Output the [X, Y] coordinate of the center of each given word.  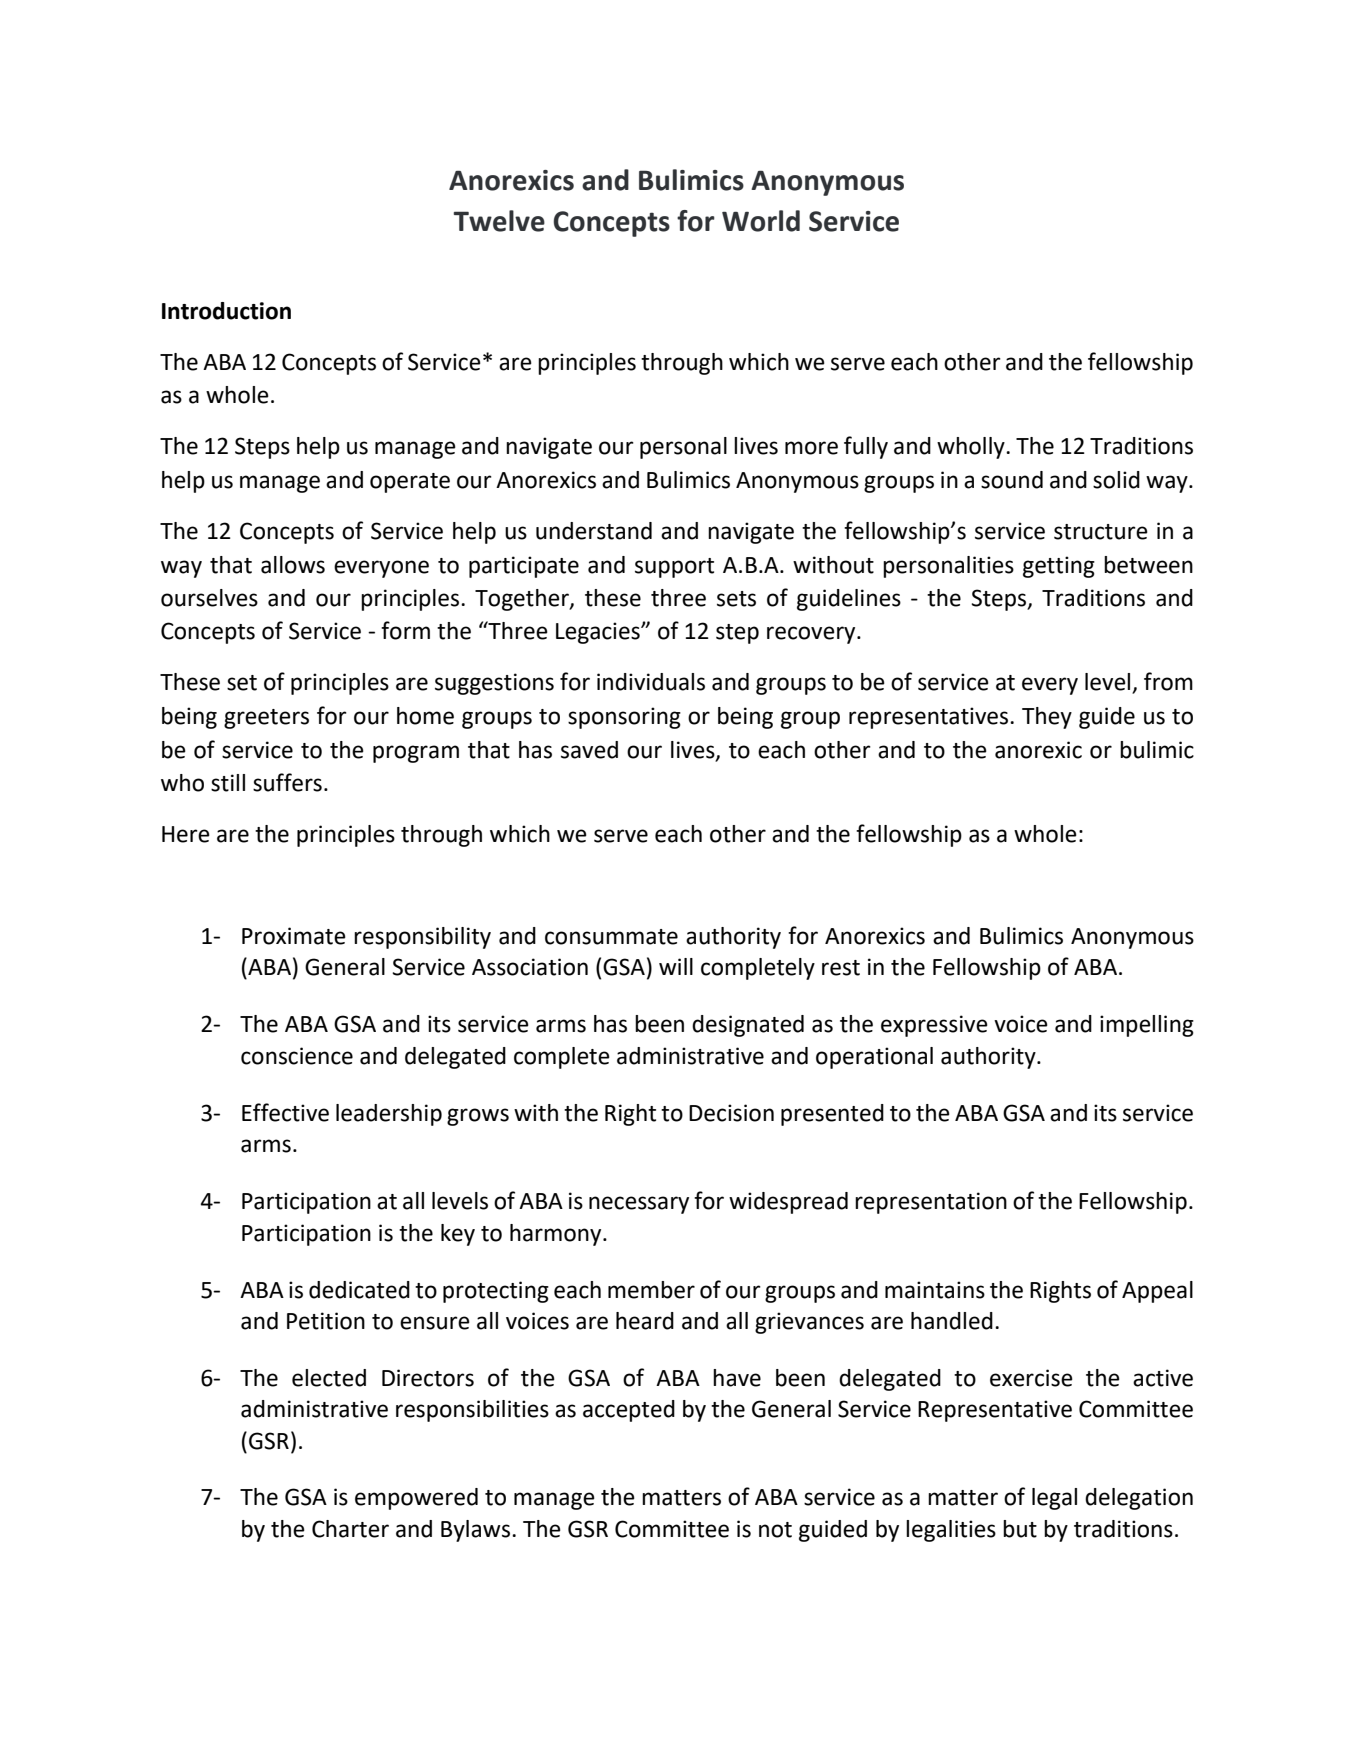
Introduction [226, 311]
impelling [1147, 1026]
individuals [651, 682]
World [761, 221]
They [1047, 718]
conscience [297, 1056]
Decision [731, 1113]
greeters [266, 719]
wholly [972, 448]
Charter [350, 1529]
